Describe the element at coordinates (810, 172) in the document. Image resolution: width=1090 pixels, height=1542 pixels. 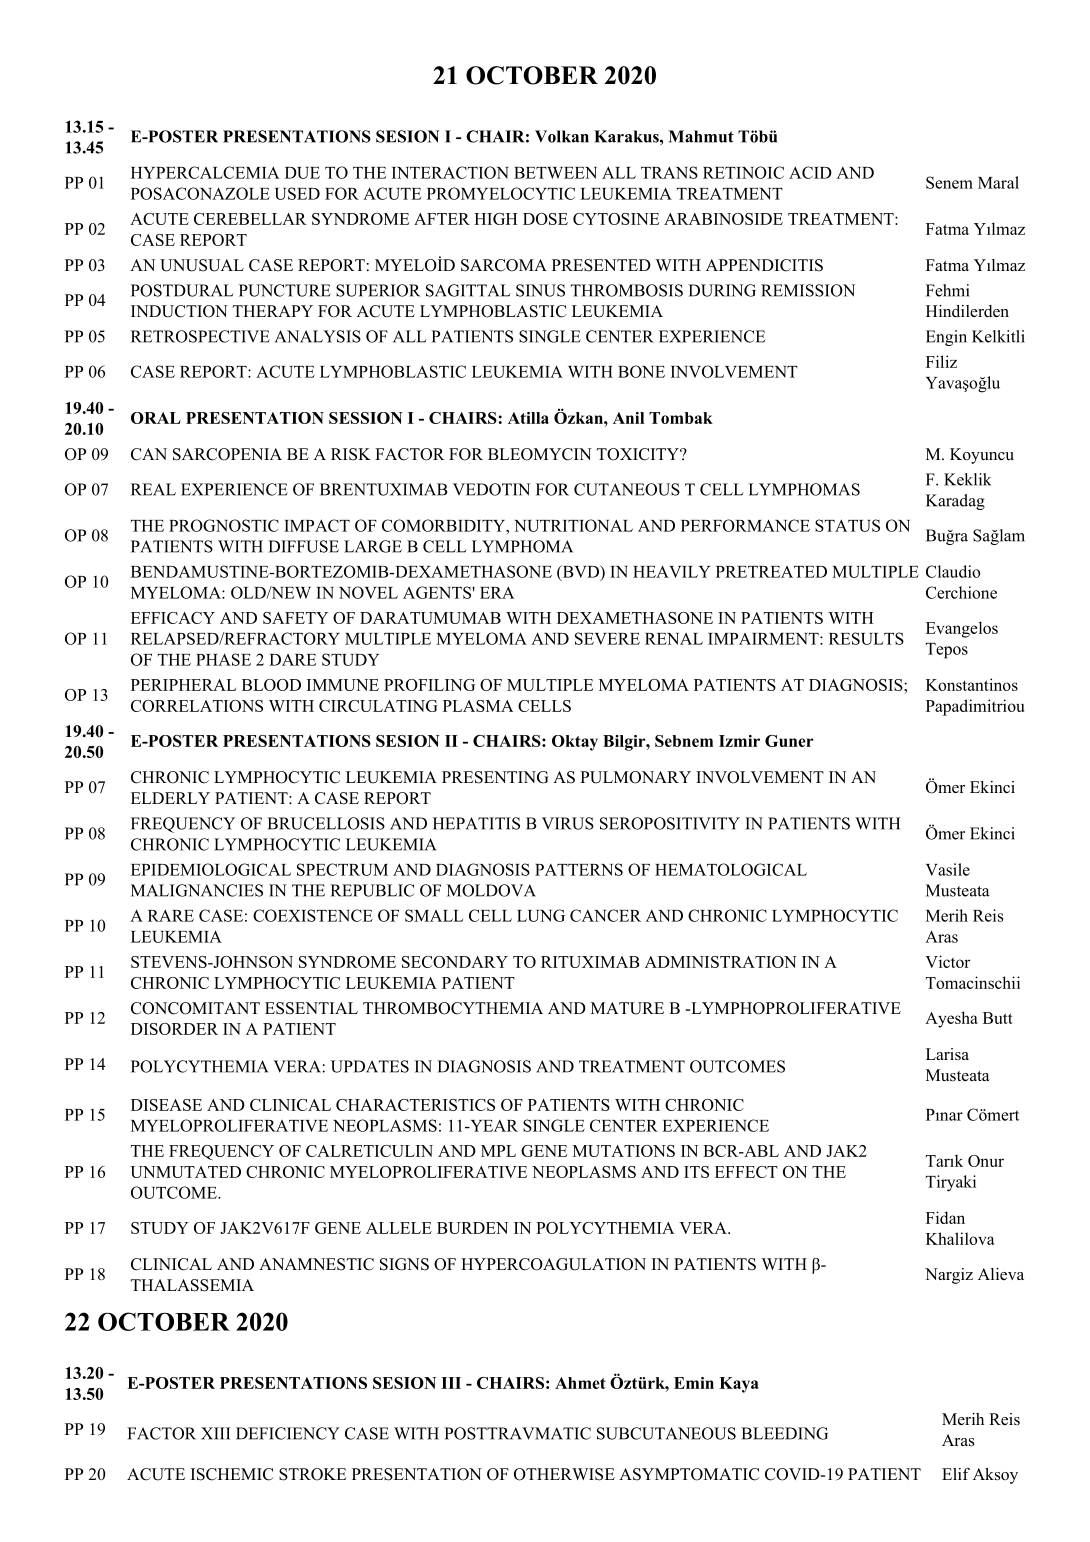
I see `ACID` at that location.
